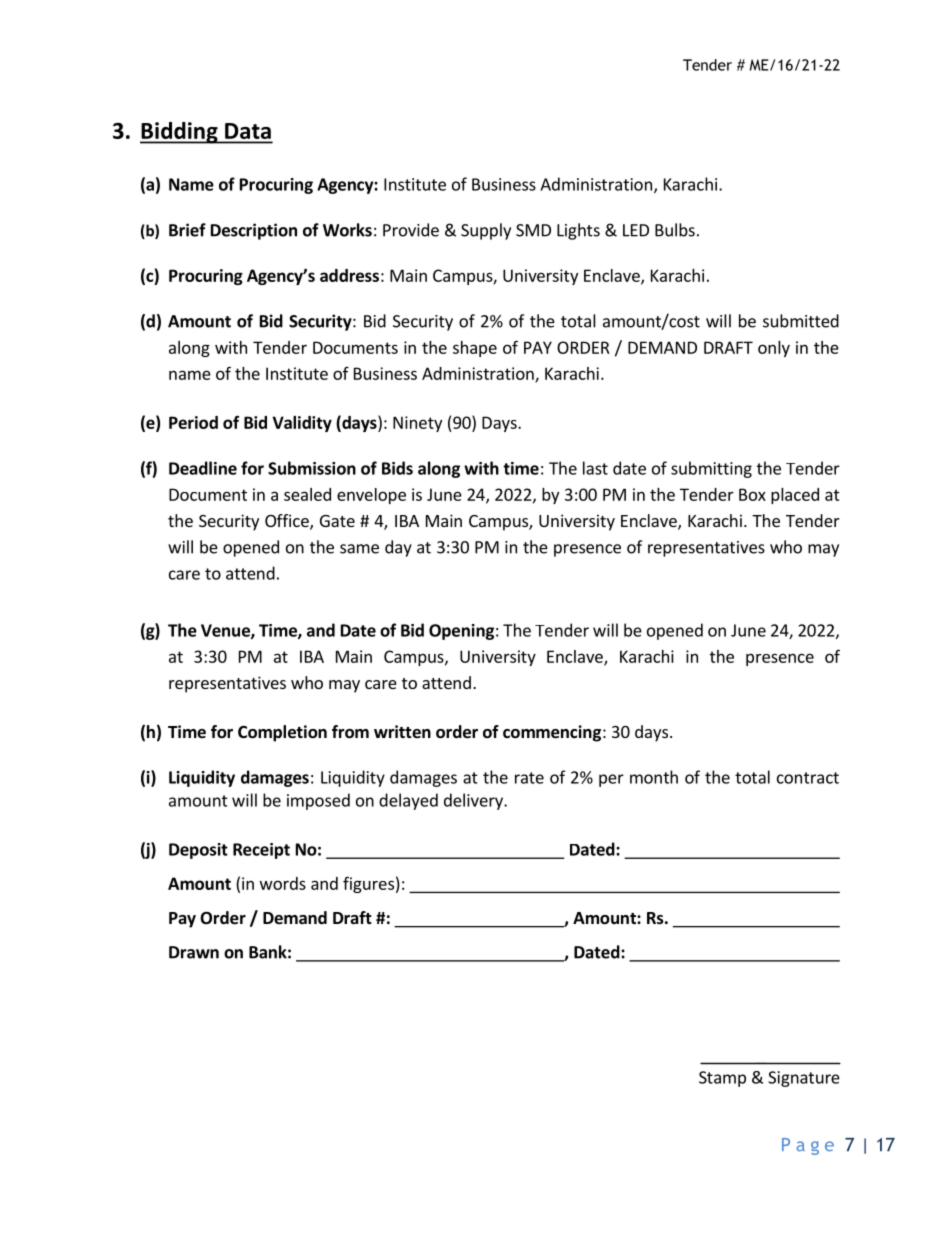  Describe the element at coordinates (486, 231) in the screenshot. I see `Supply` at that location.
